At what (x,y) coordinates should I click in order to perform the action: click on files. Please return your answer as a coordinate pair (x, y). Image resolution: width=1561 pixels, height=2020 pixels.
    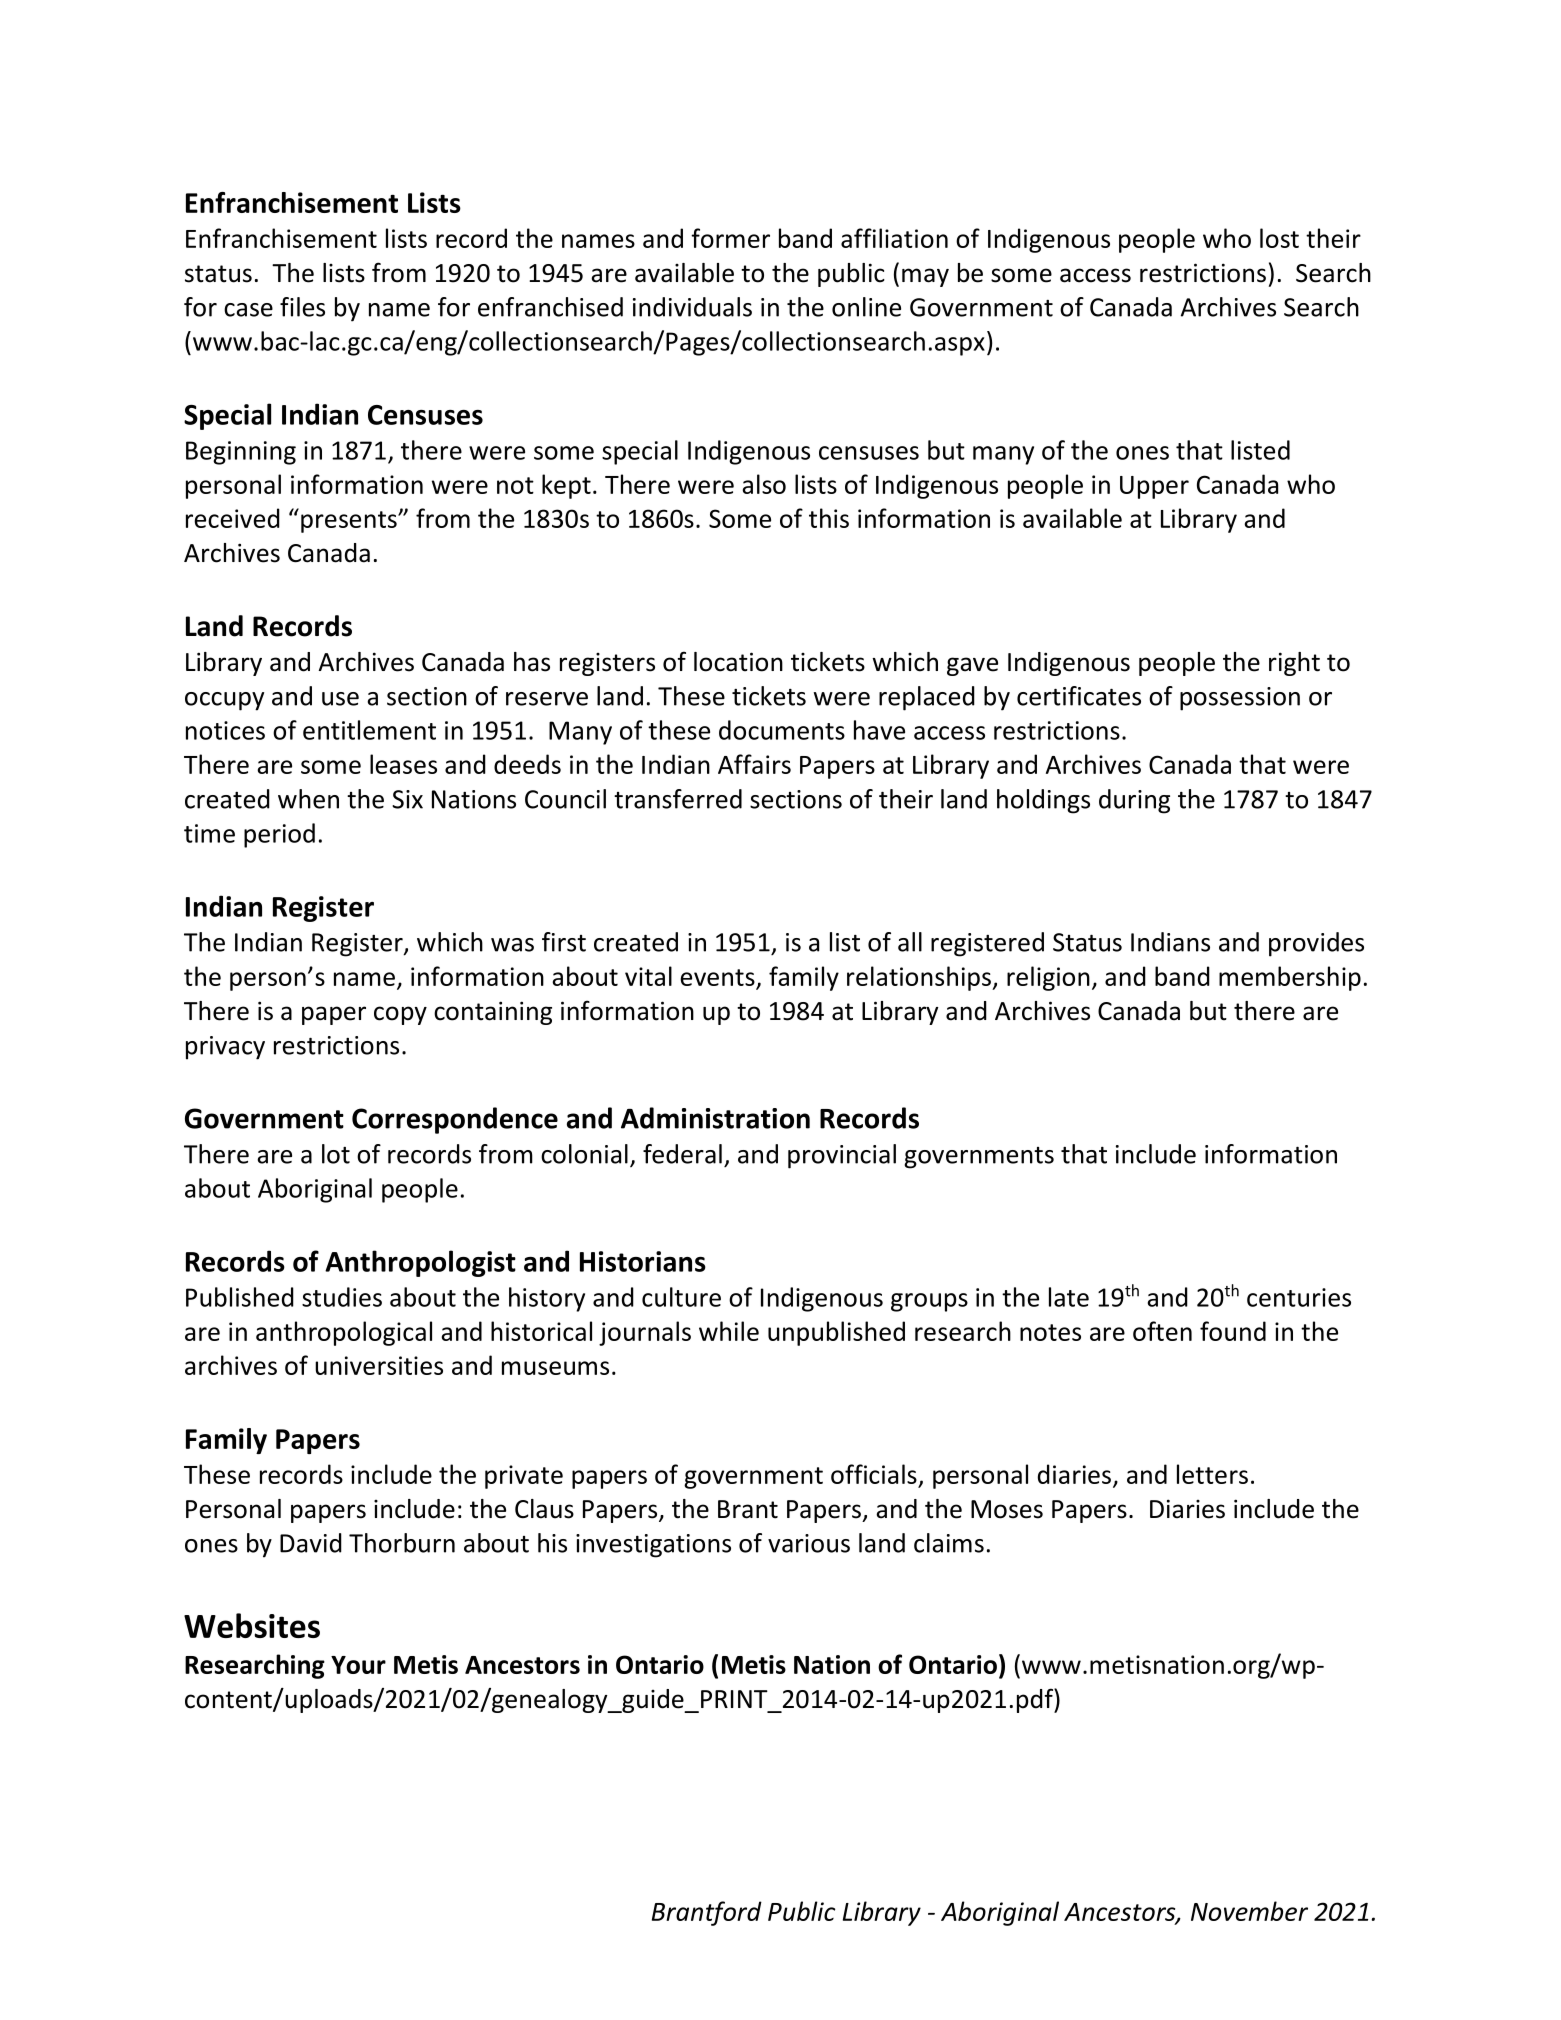
    Looking at the image, I should click on (302, 307).
